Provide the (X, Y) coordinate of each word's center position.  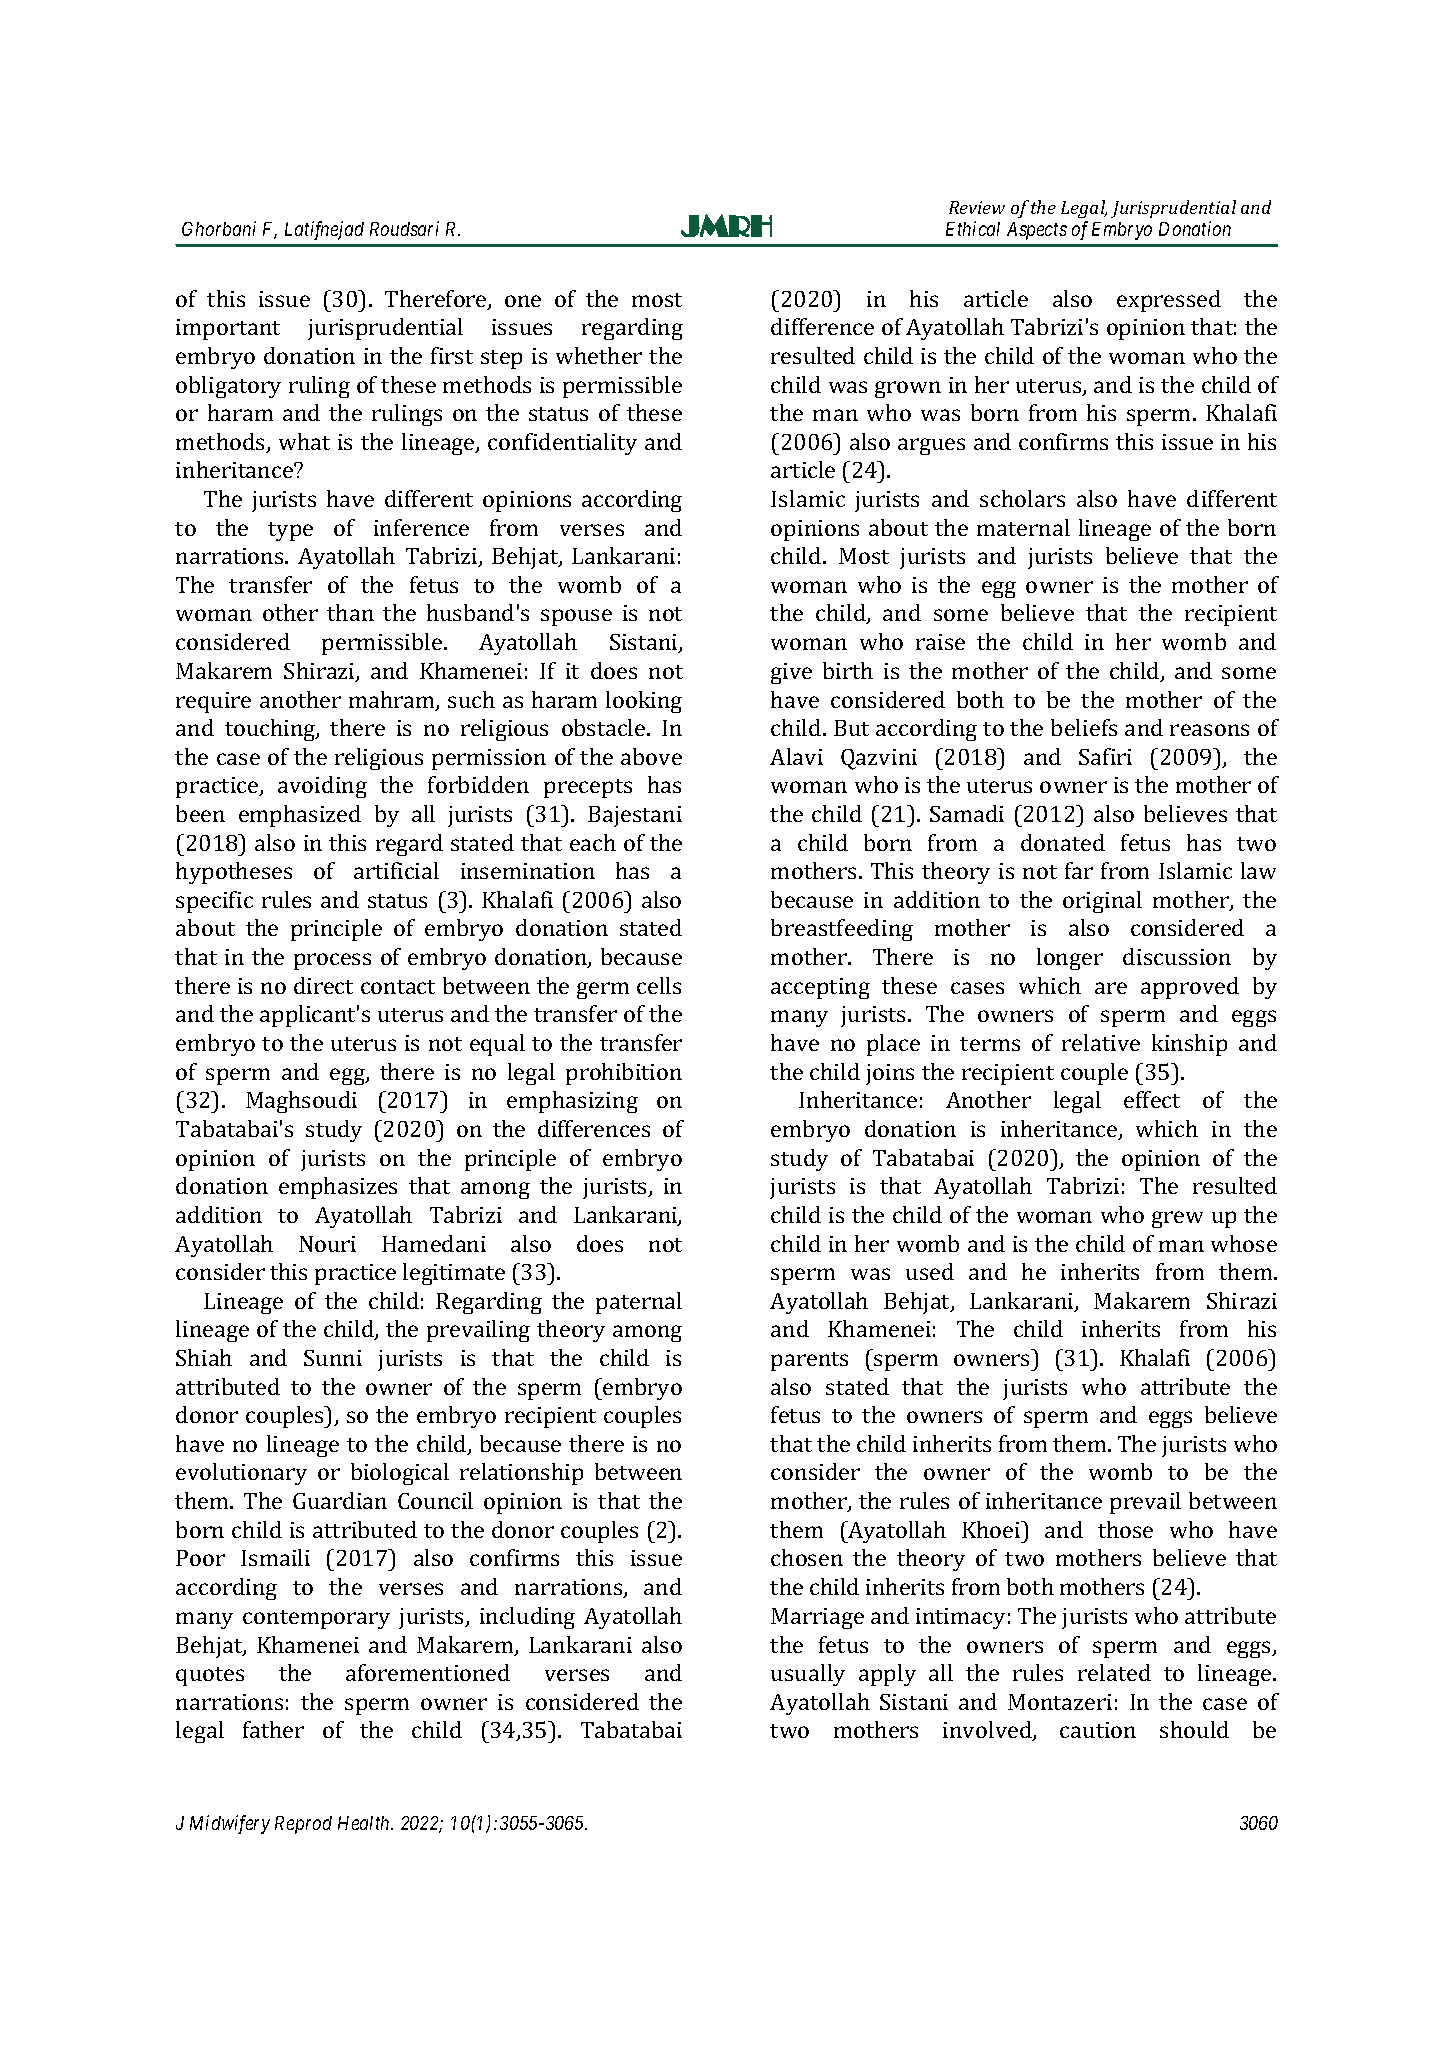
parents (809, 1361)
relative (1101, 1042)
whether (599, 355)
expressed (1169, 301)
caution (1098, 1730)
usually (808, 1675)
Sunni (333, 1358)
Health (365, 1823)
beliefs (1084, 727)
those (1125, 1529)
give (791, 673)
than (350, 612)
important (228, 329)
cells (659, 985)
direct (323, 985)
